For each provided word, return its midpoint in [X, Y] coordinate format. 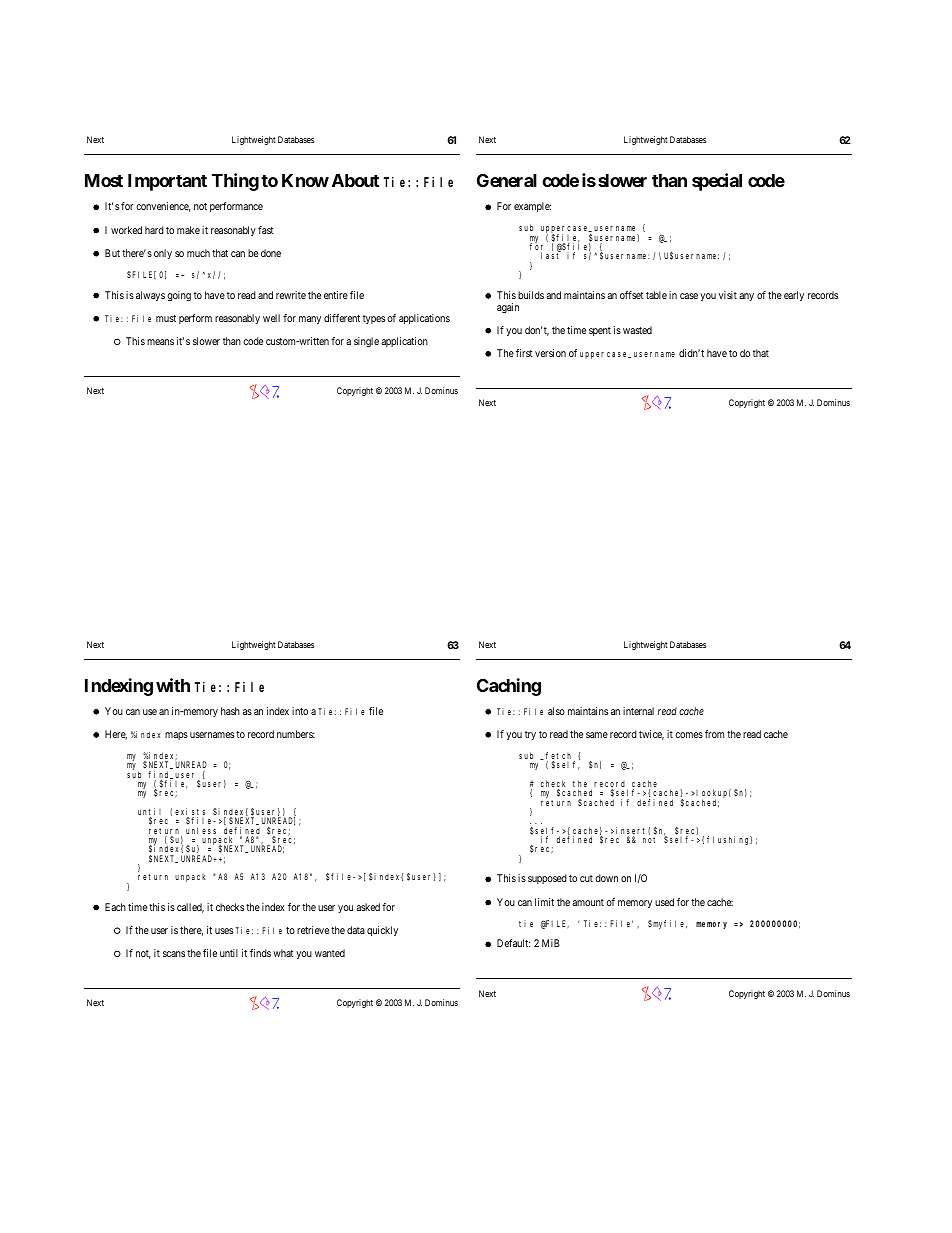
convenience [163, 207]
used [664, 902]
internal [638, 711]
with [173, 685]
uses [224, 931]
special [717, 182]
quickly [382, 931]
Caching [509, 687]
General [507, 180]
